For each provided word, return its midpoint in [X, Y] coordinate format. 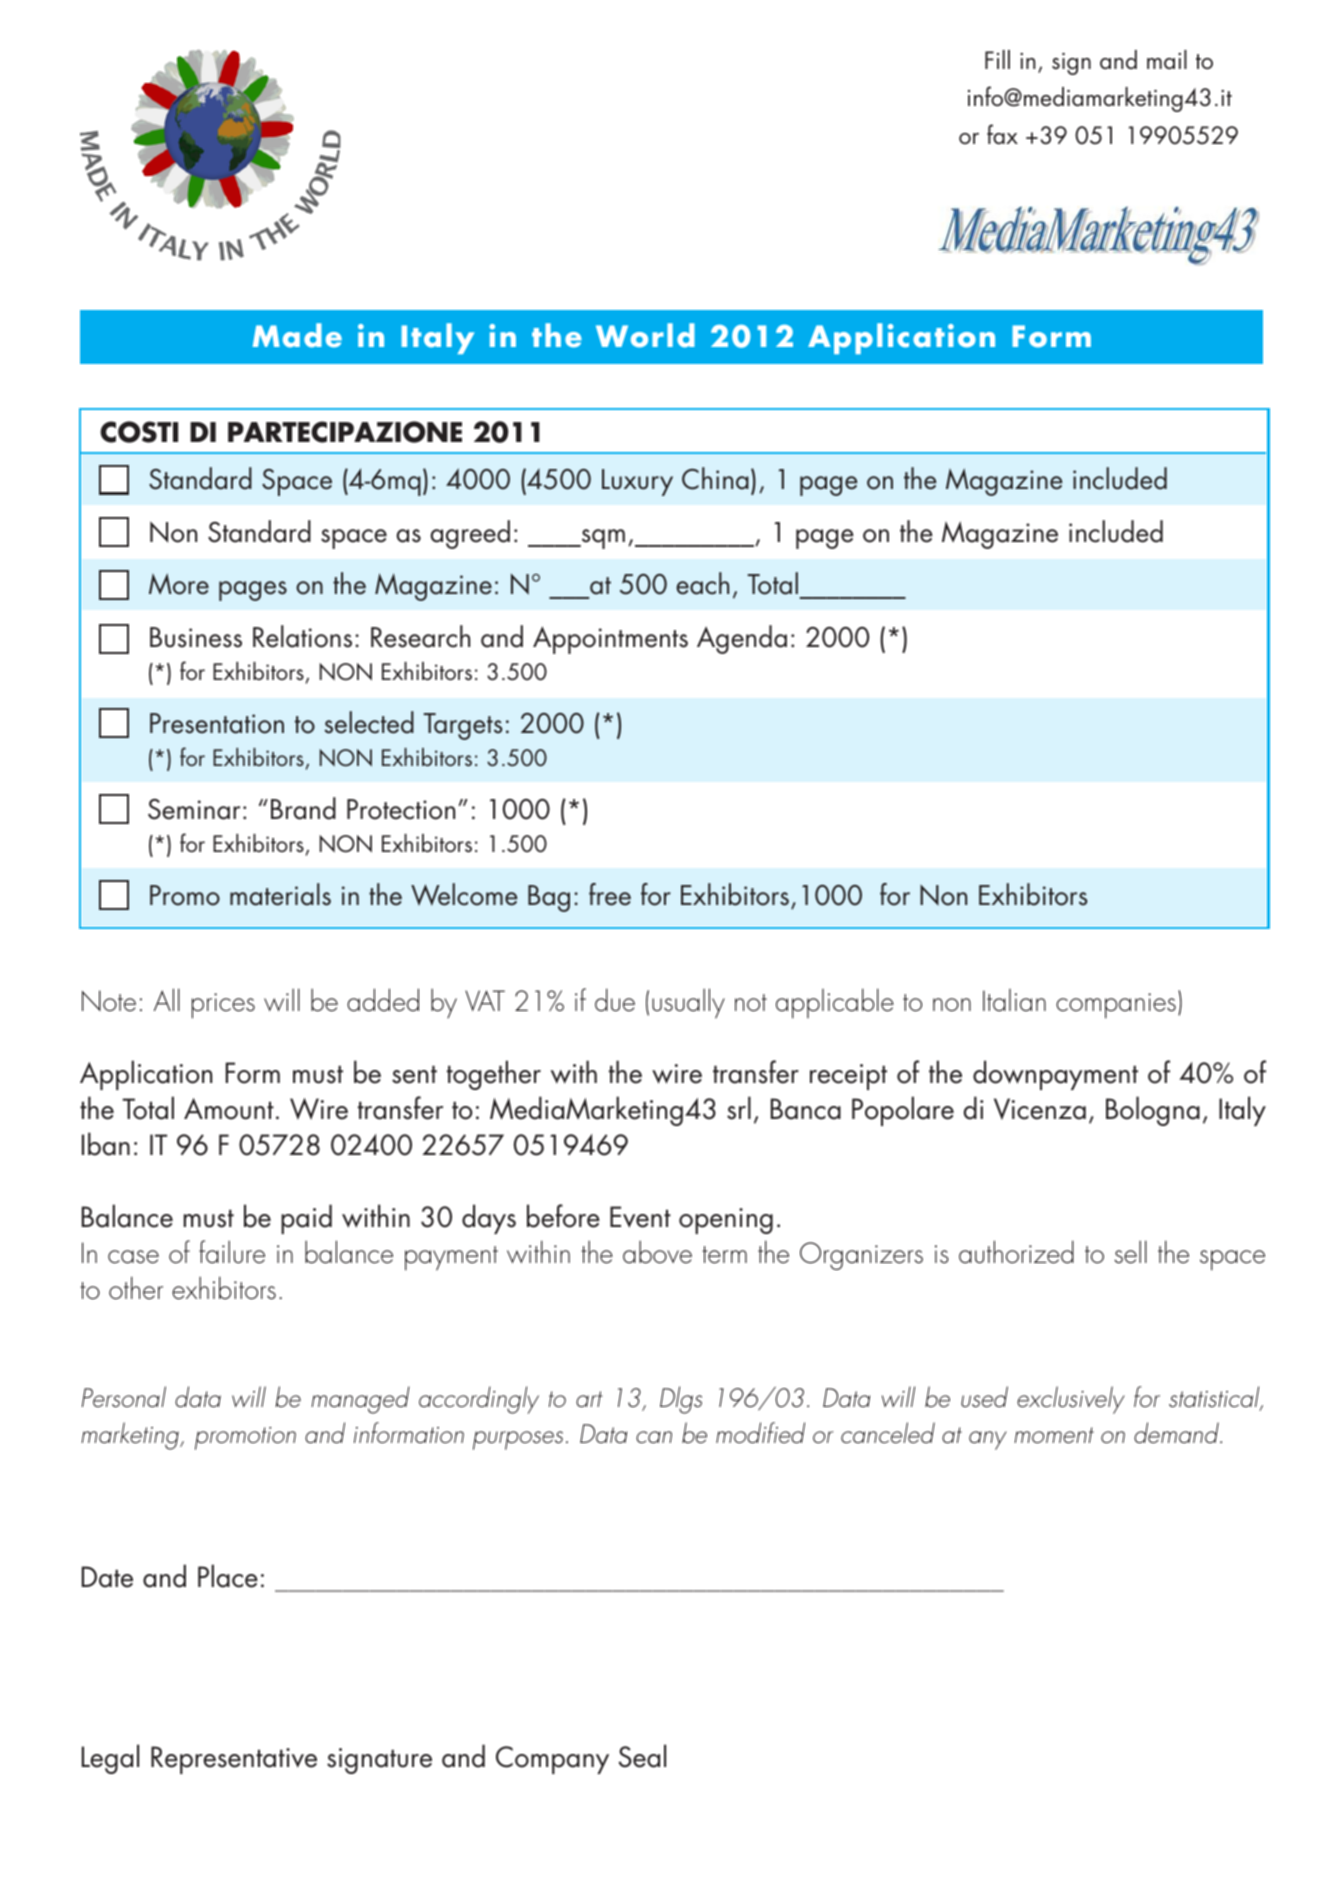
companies [1116, 1006]
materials [280, 894]
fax [1002, 134]
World [645, 335]
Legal [110, 1759]
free [610, 894]
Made [297, 335]
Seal [642, 1756]
